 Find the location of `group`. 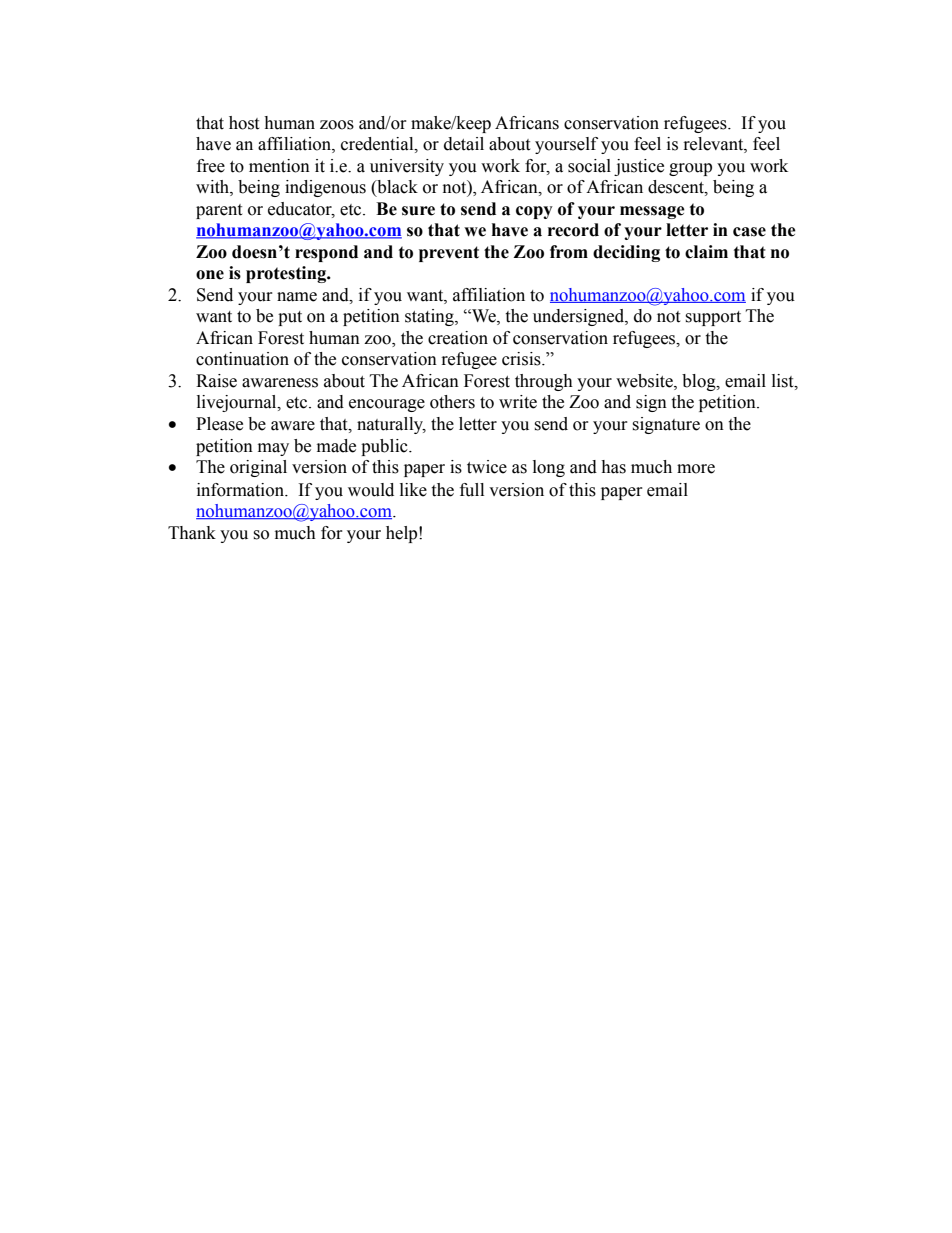

group is located at coordinates (690, 169).
